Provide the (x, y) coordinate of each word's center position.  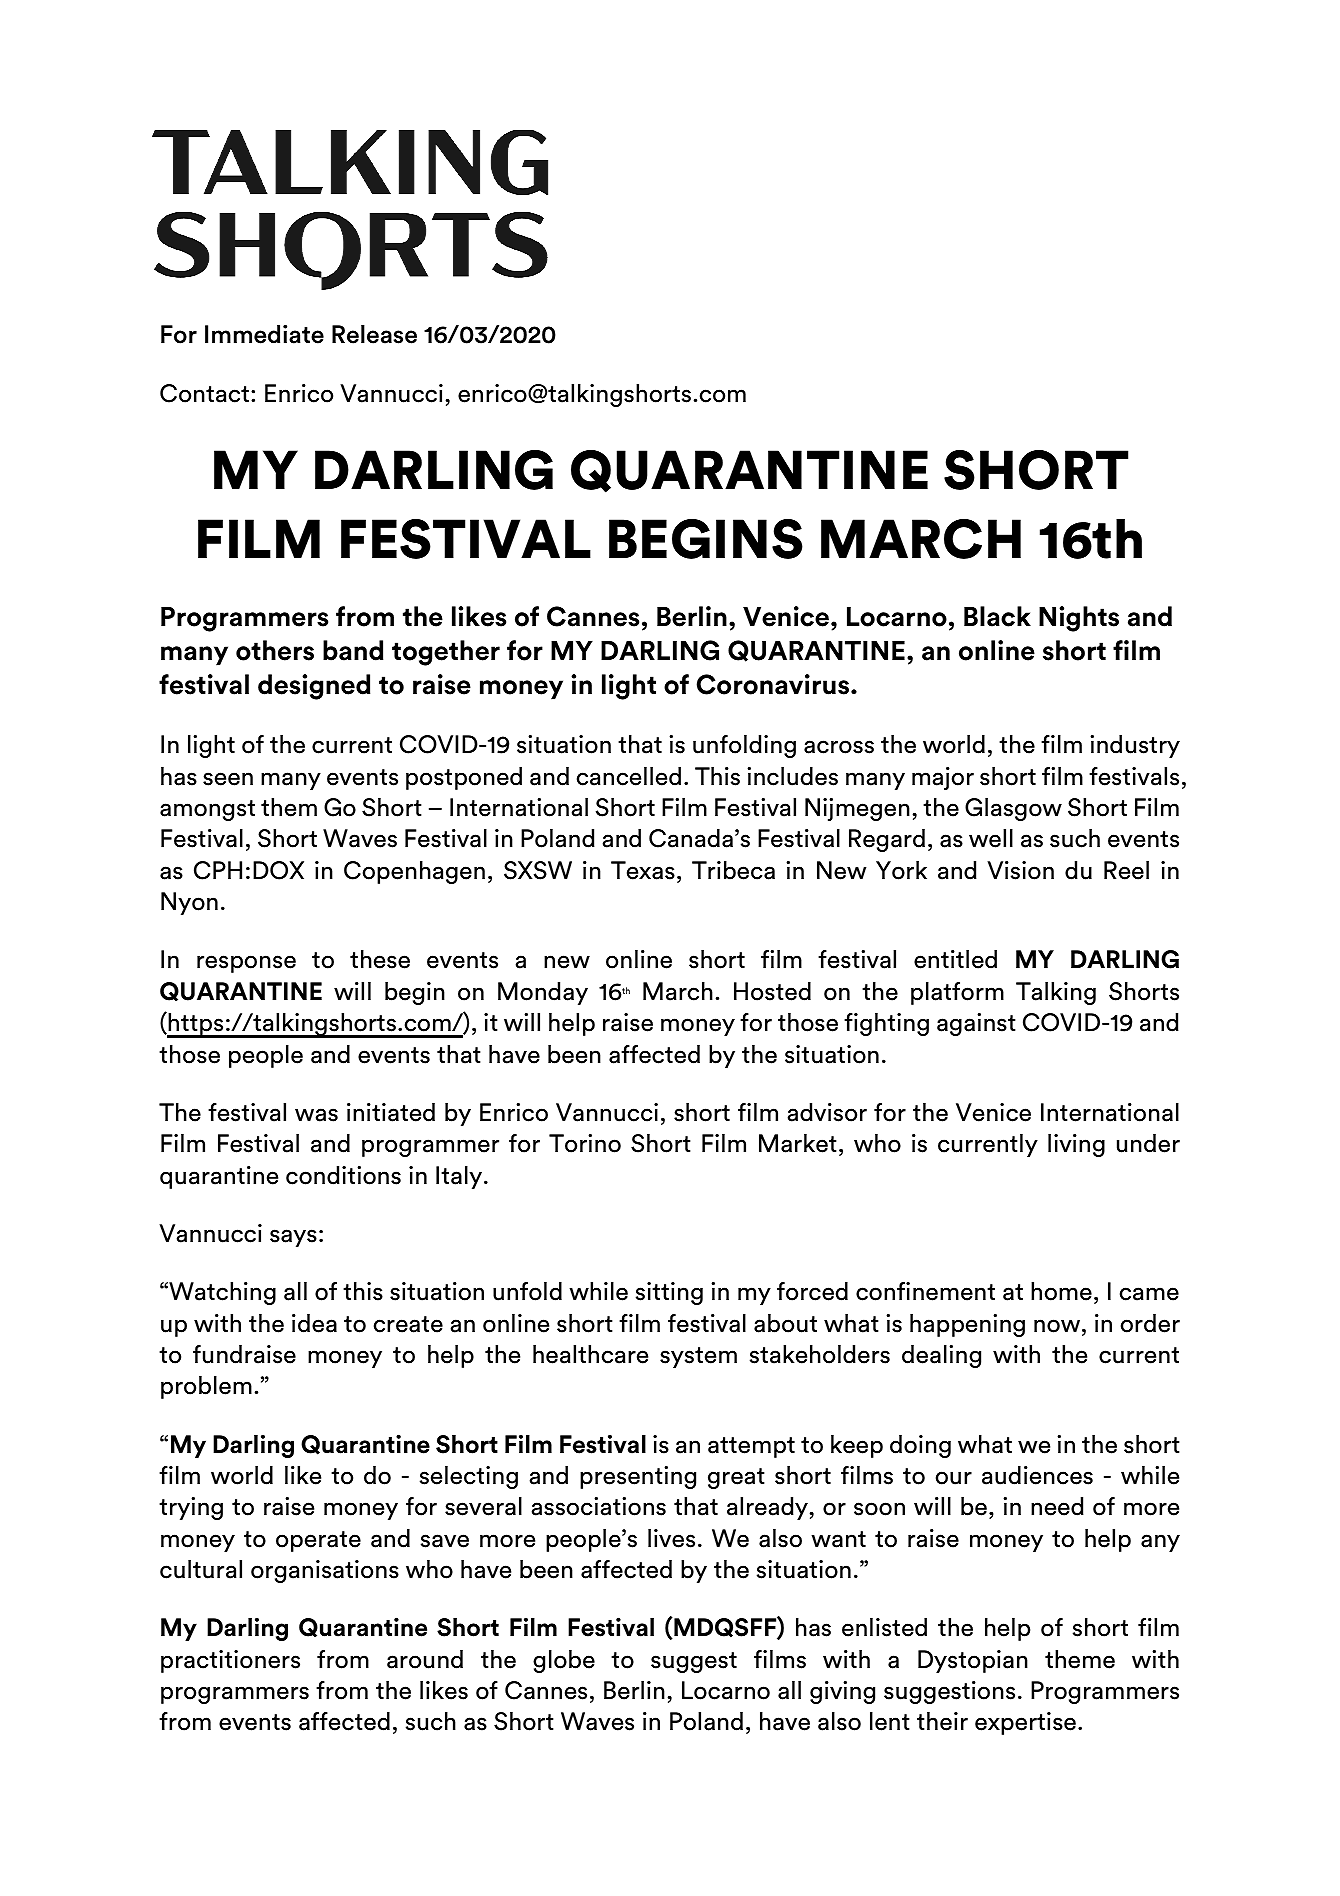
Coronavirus (773, 684)
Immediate (264, 334)
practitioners (230, 1661)
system (698, 1357)
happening (967, 1325)
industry (1135, 746)
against (976, 1024)
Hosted (772, 991)
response (246, 964)
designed (314, 687)
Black (997, 616)
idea (314, 1323)
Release (374, 334)
